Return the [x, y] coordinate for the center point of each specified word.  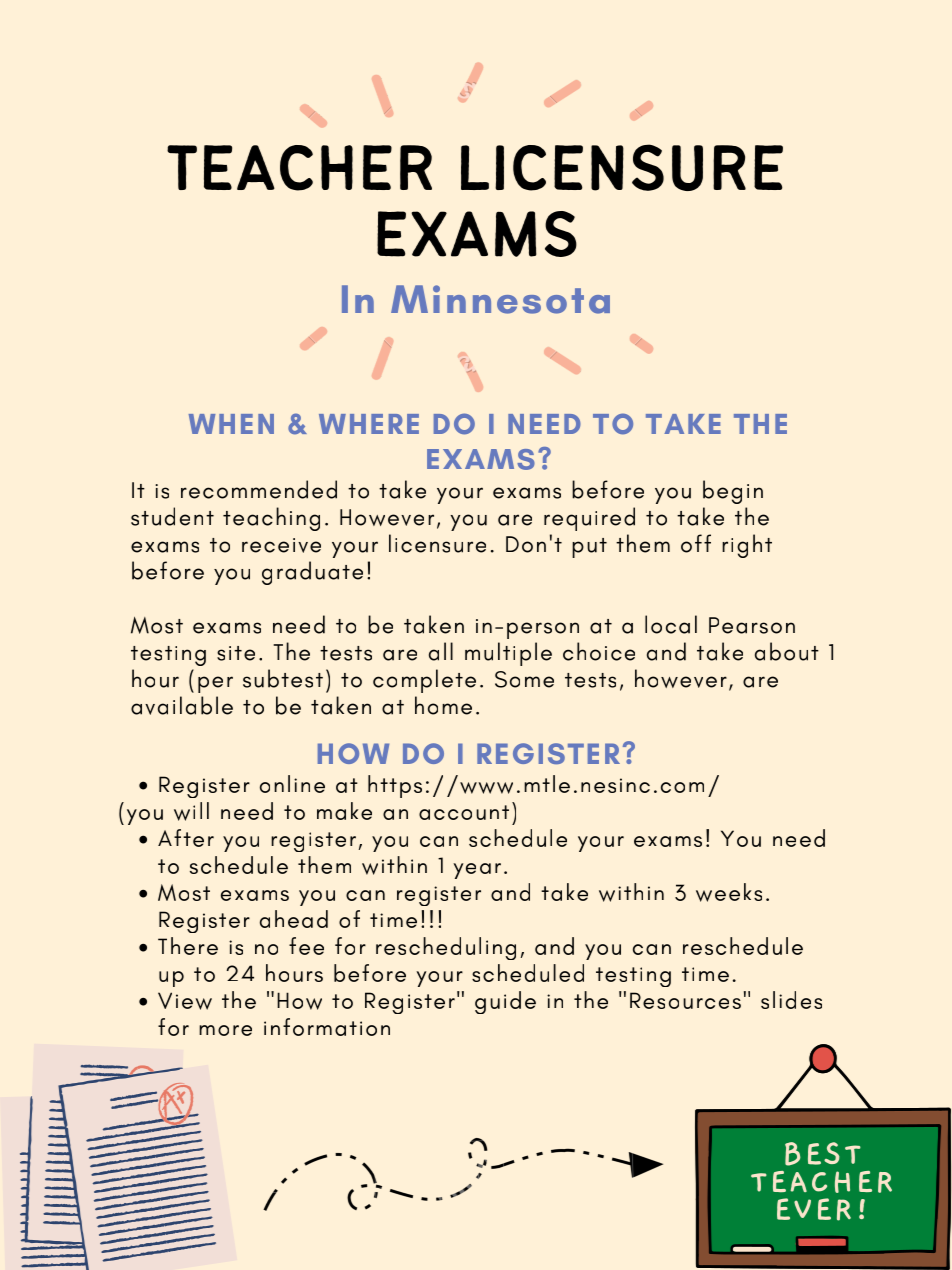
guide [505, 1002]
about [787, 651]
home [443, 705]
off [696, 543]
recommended [259, 489]
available [182, 705]
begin [733, 492]
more [225, 1030]
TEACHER [299, 168]
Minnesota [500, 299]
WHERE [369, 424]
